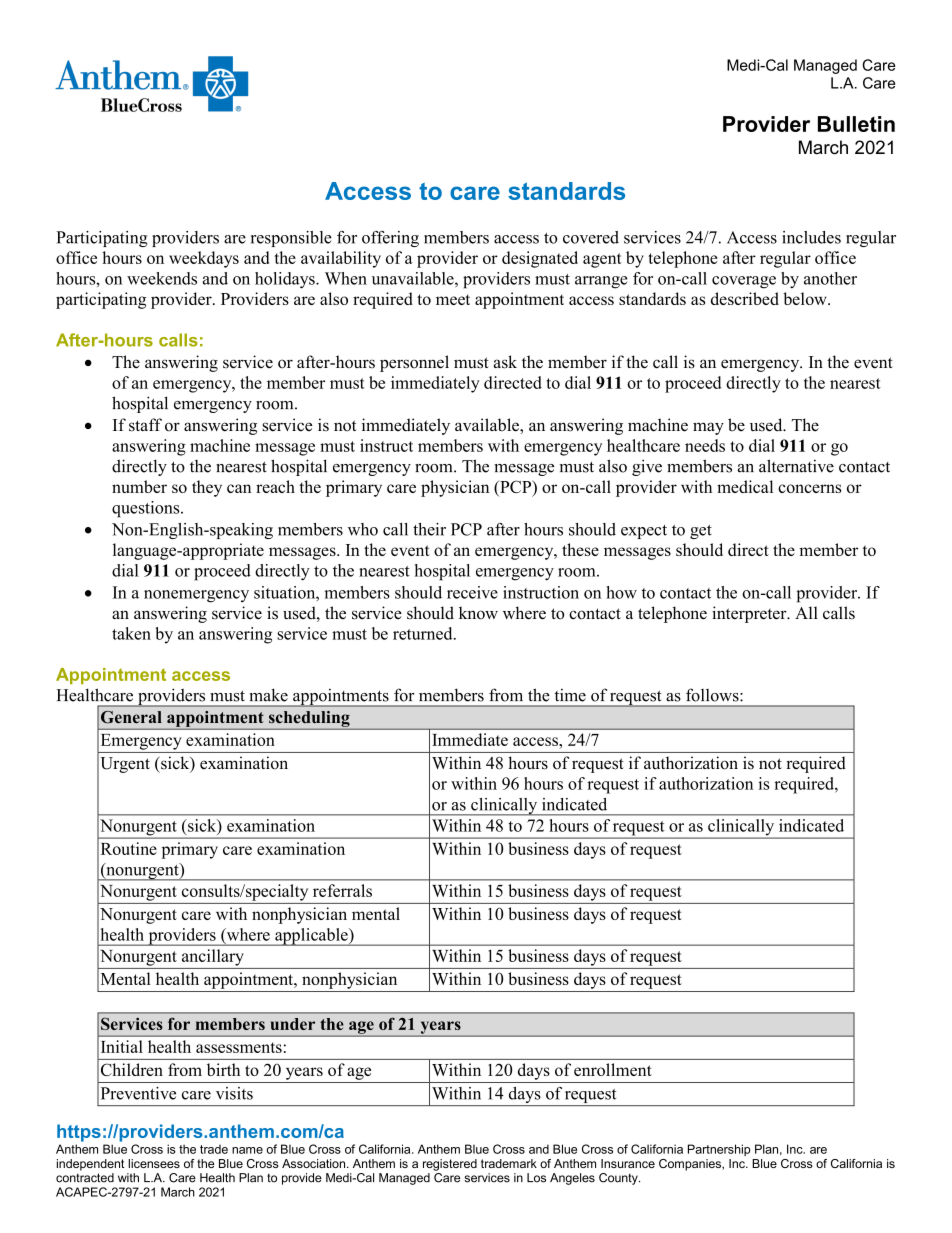 The width and height of the document is (952, 1233). What do you see at coordinates (424, 633) in the document?
I see `returned` at bounding box center [424, 633].
